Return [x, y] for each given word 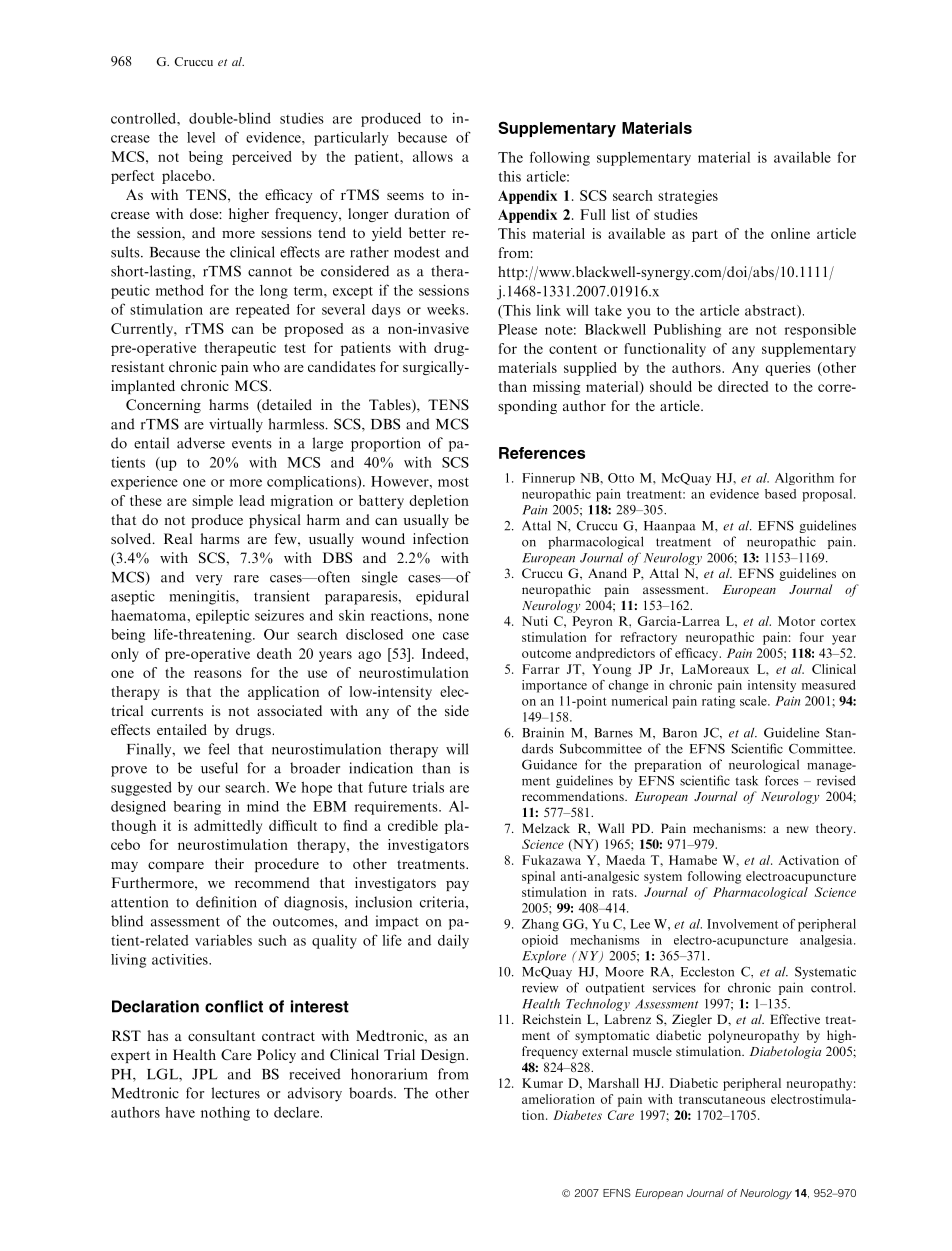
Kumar [542, 1083]
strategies [688, 197]
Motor [796, 621]
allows [433, 156]
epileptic [222, 617]
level [201, 137]
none [453, 617]
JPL [204, 1074]
